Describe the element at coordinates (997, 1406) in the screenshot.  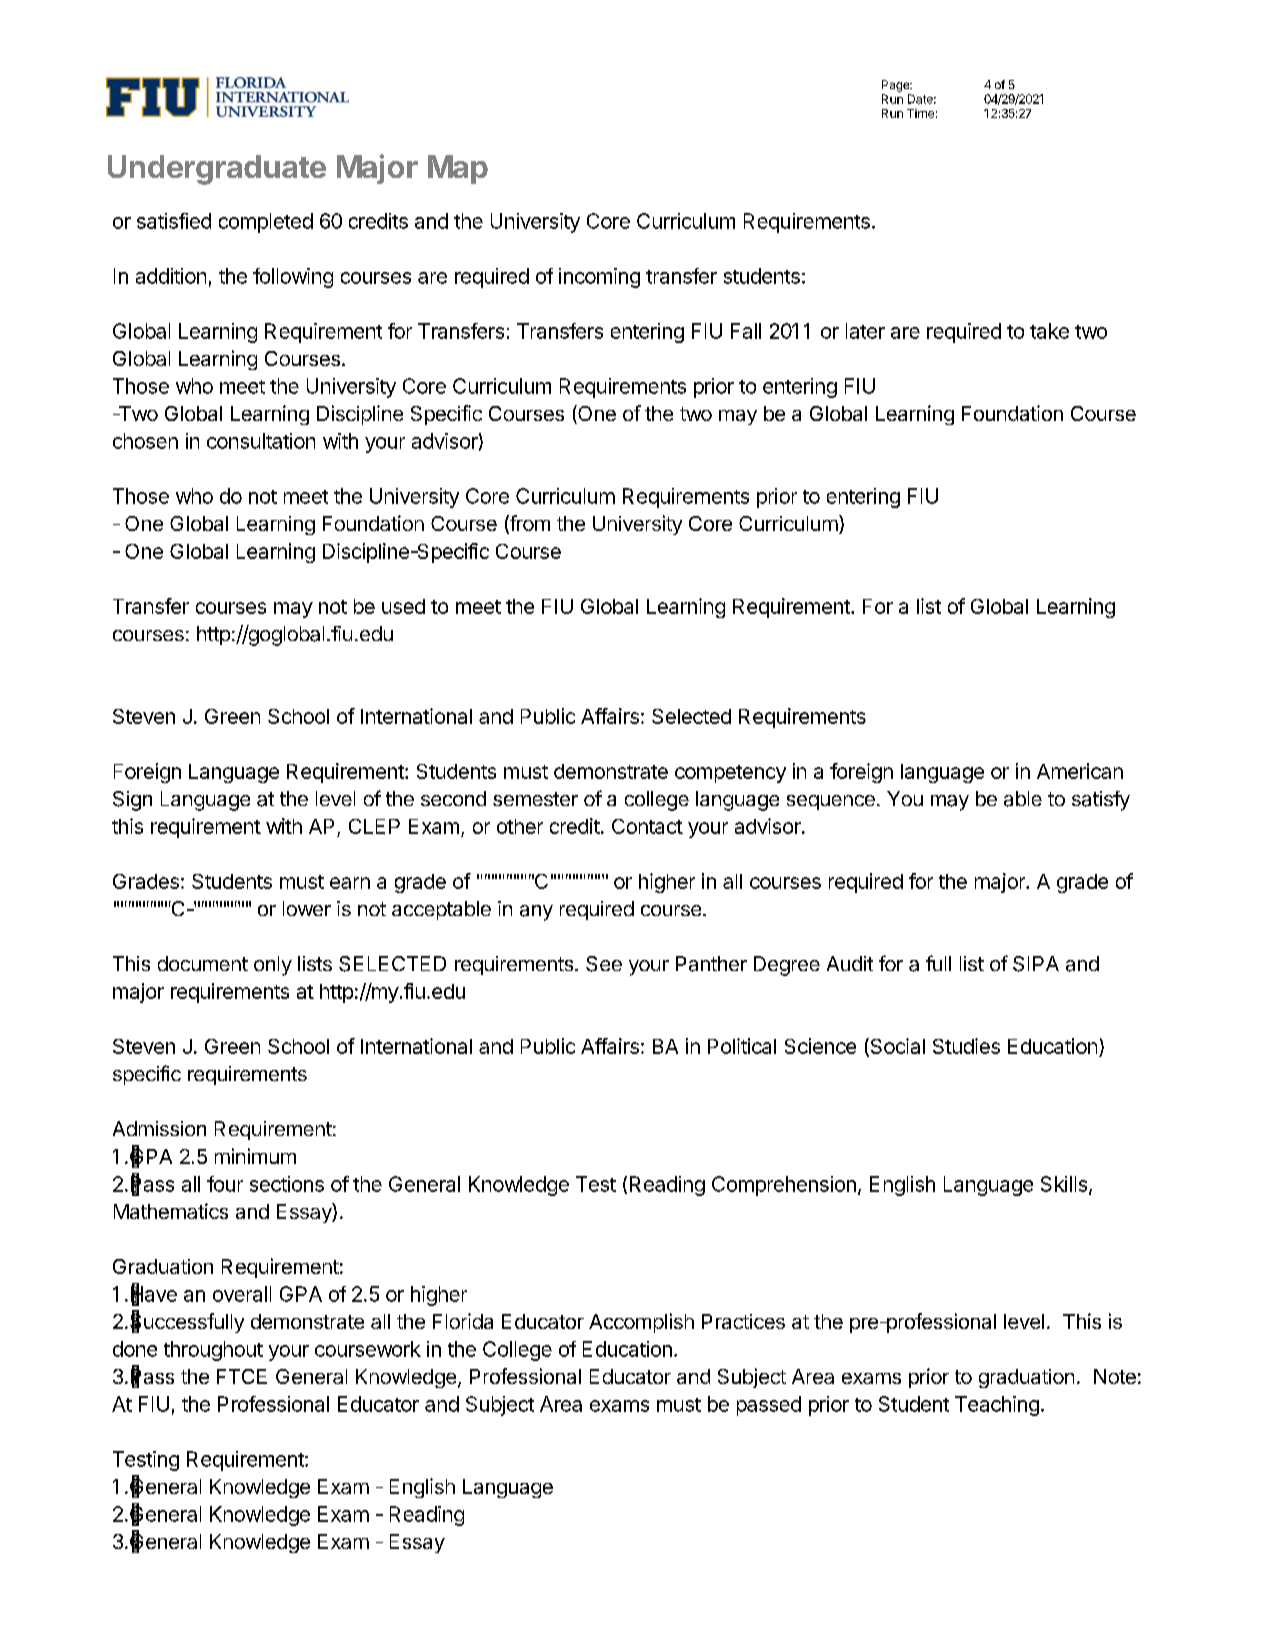
I see `Teaching` at that location.
